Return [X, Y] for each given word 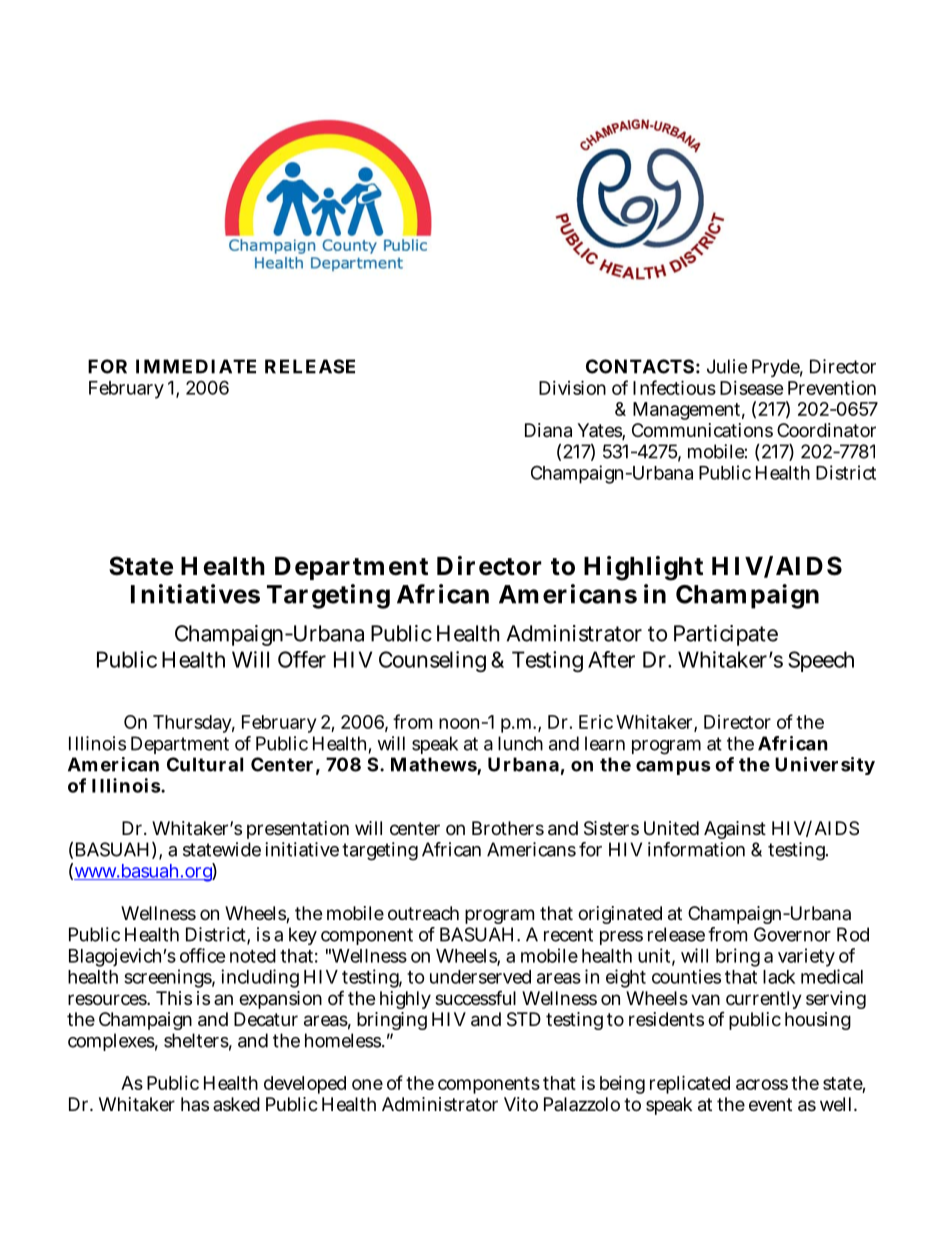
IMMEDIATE [196, 366]
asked [236, 1104]
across [762, 1084]
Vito [521, 1104]
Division [572, 387]
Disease [752, 388]
